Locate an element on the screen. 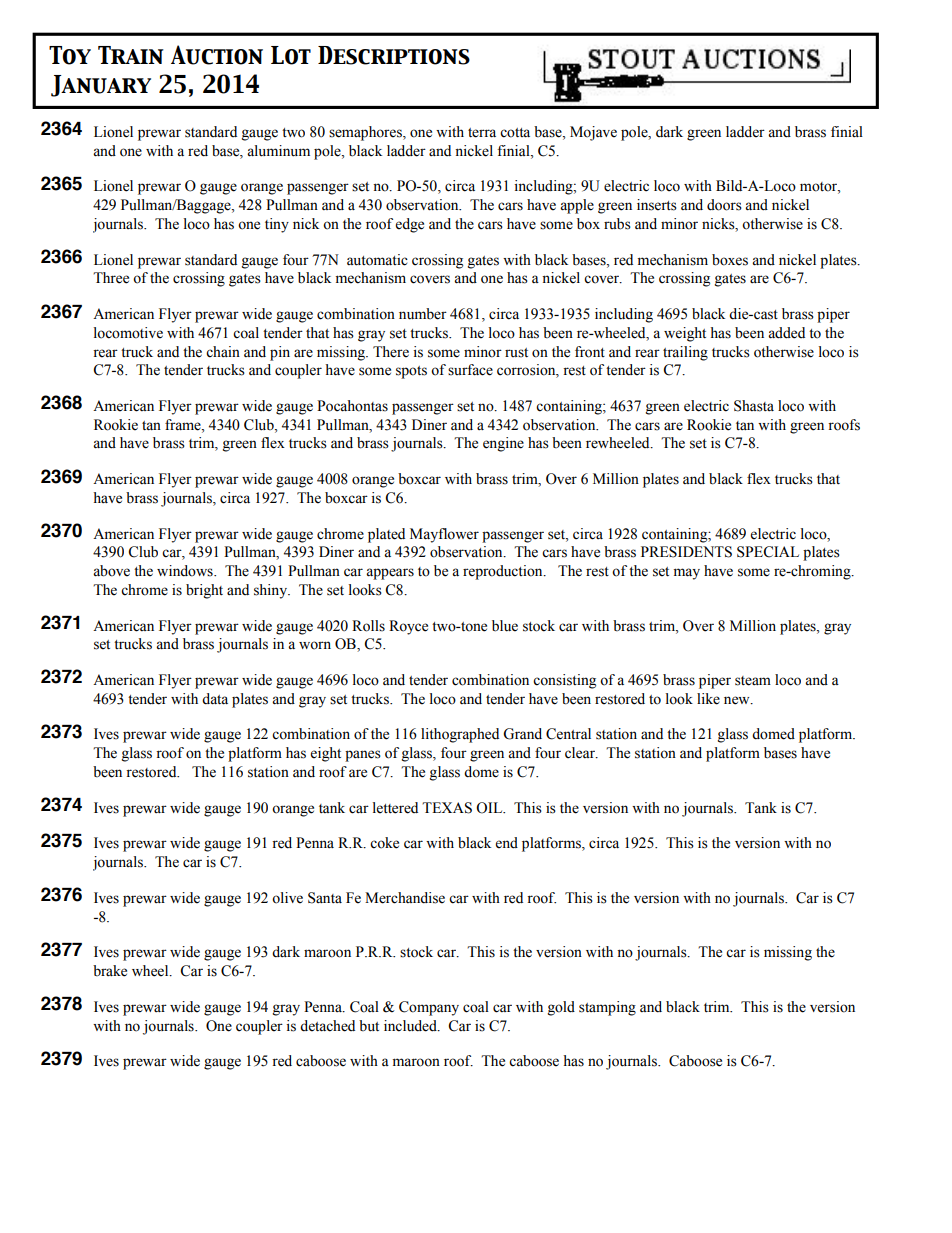 This screenshot has height=1233, width=952. Royce is located at coordinates (408, 627).
